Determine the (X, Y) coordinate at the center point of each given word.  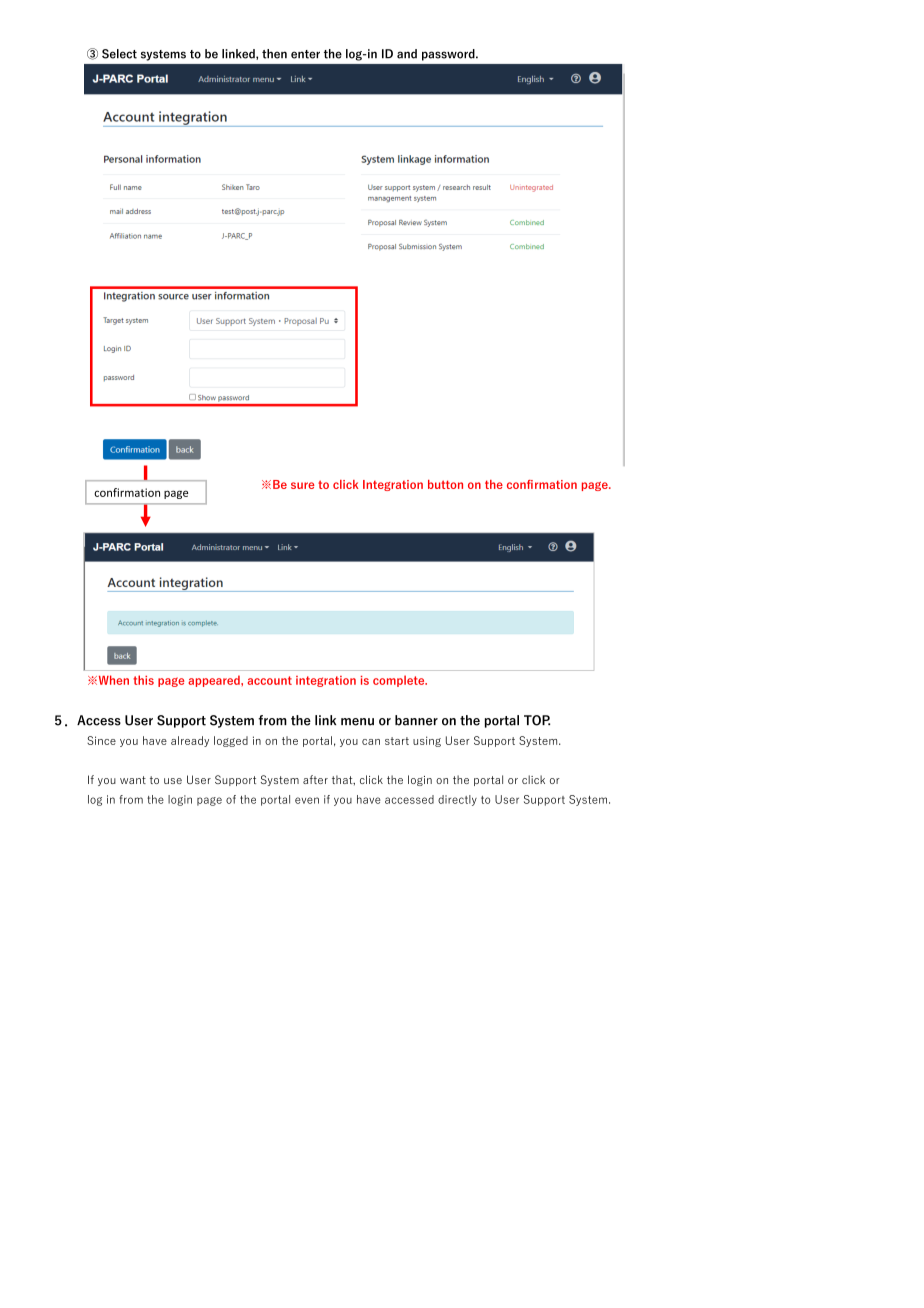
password (449, 55)
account (270, 680)
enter (305, 54)
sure (303, 485)
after (315, 779)
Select (119, 54)
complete (400, 681)
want (133, 780)
